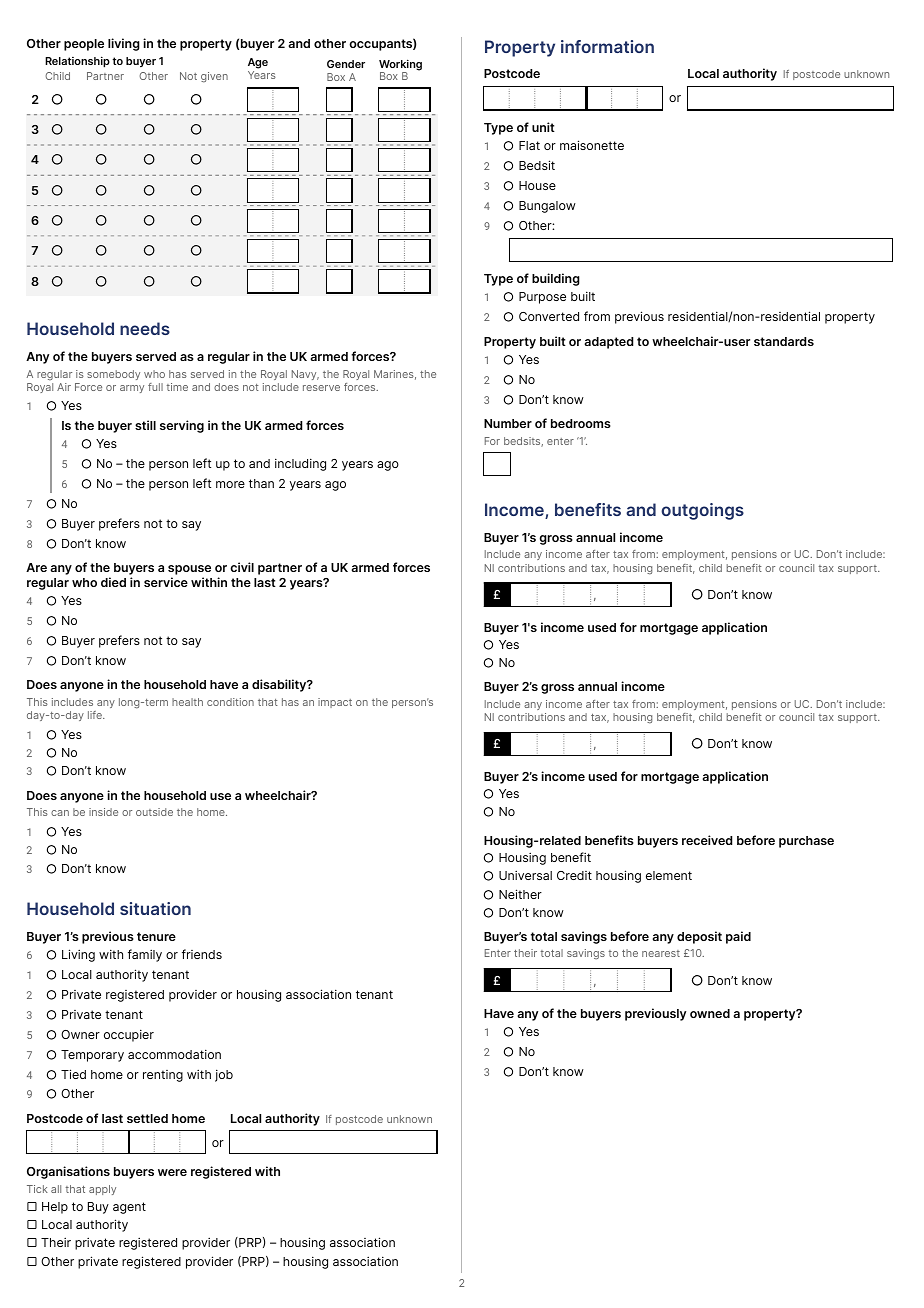 The image size is (924, 1308). Describe the element at coordinates (224, 1075) in the image. I see `job` at that location.
